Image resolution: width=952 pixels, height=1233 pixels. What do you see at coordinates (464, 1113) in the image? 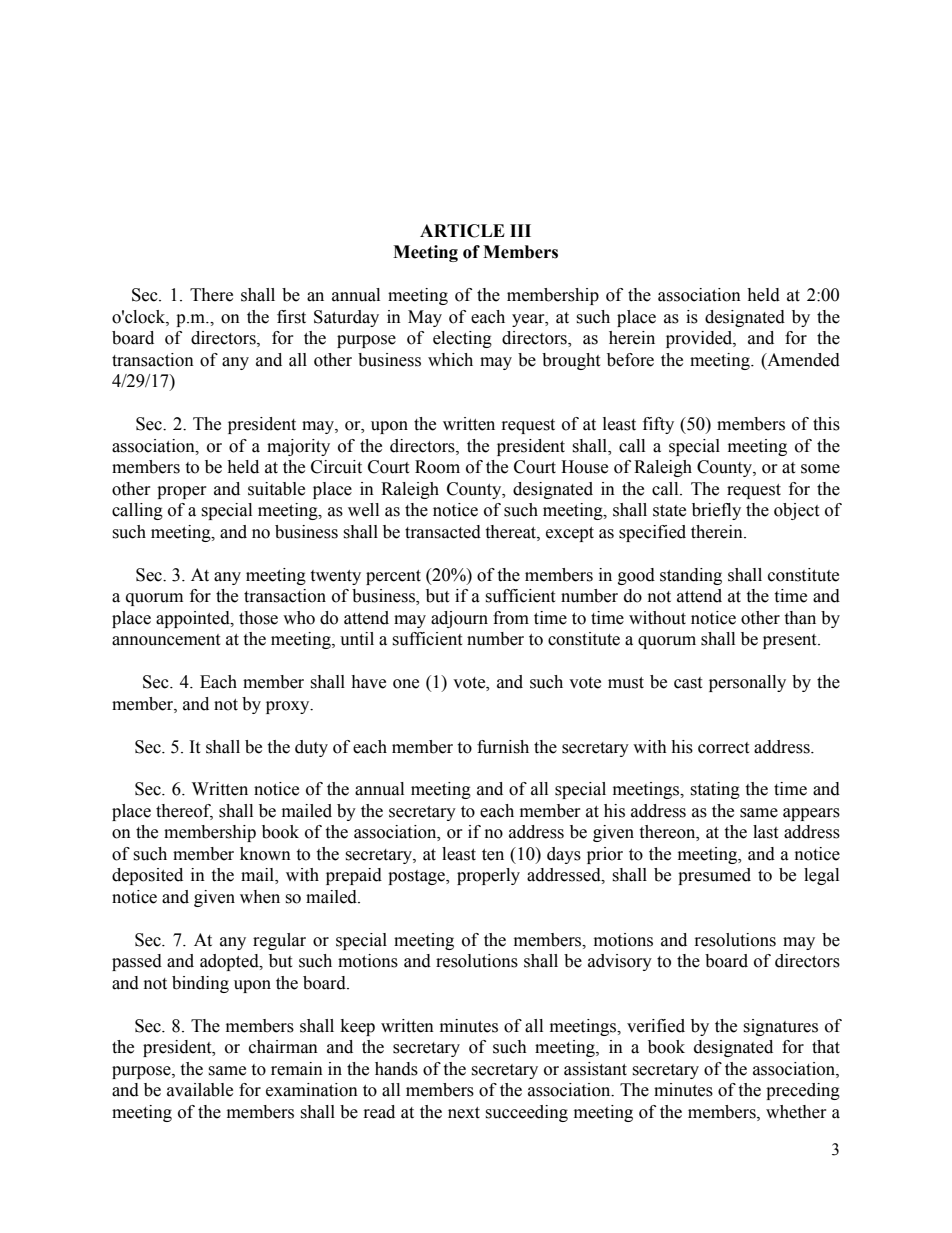
I see `next` at bounding box center [464, 1113].
